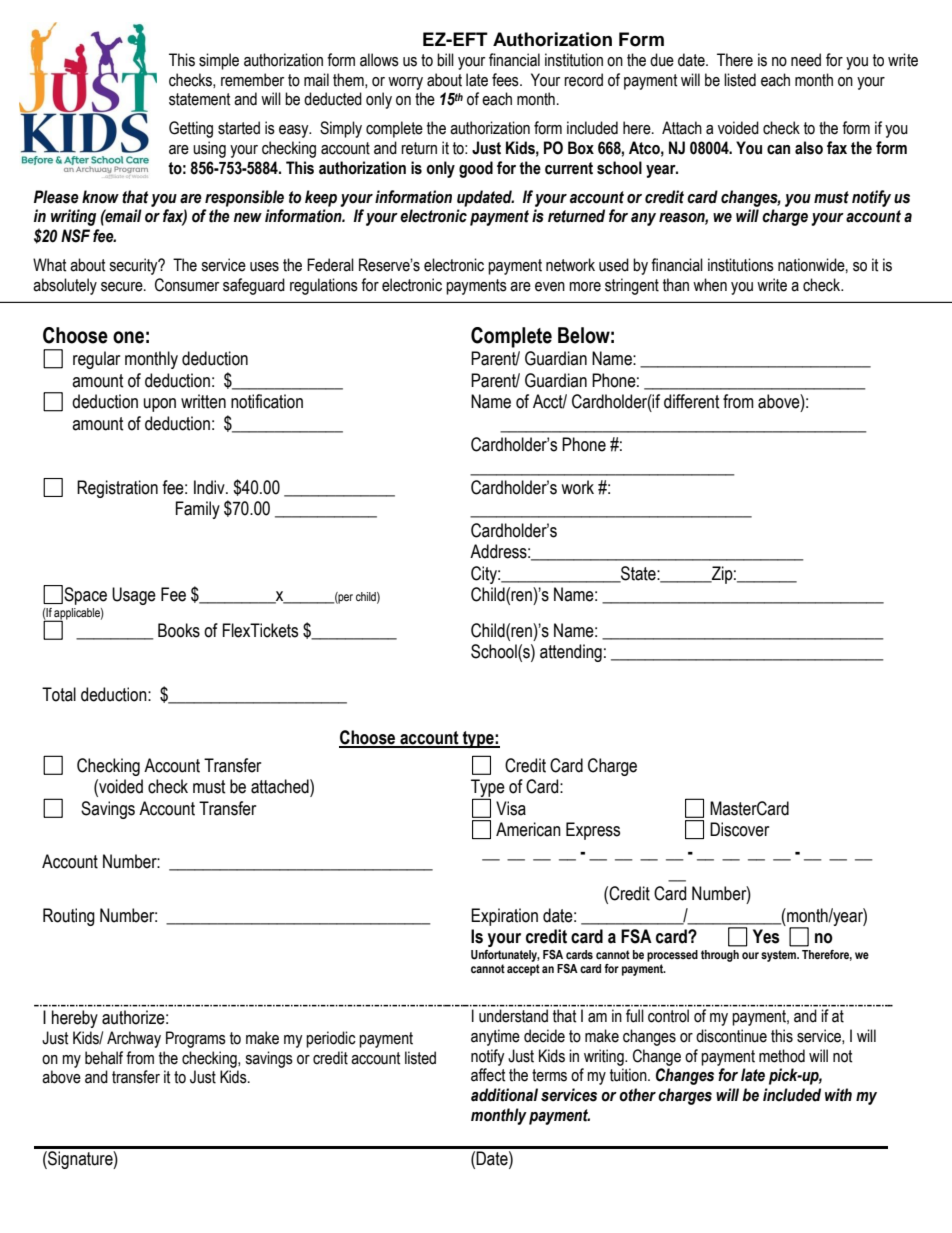  Describe the element at coordinates (134, 1039) in the image. I see `Archway` at that location.
